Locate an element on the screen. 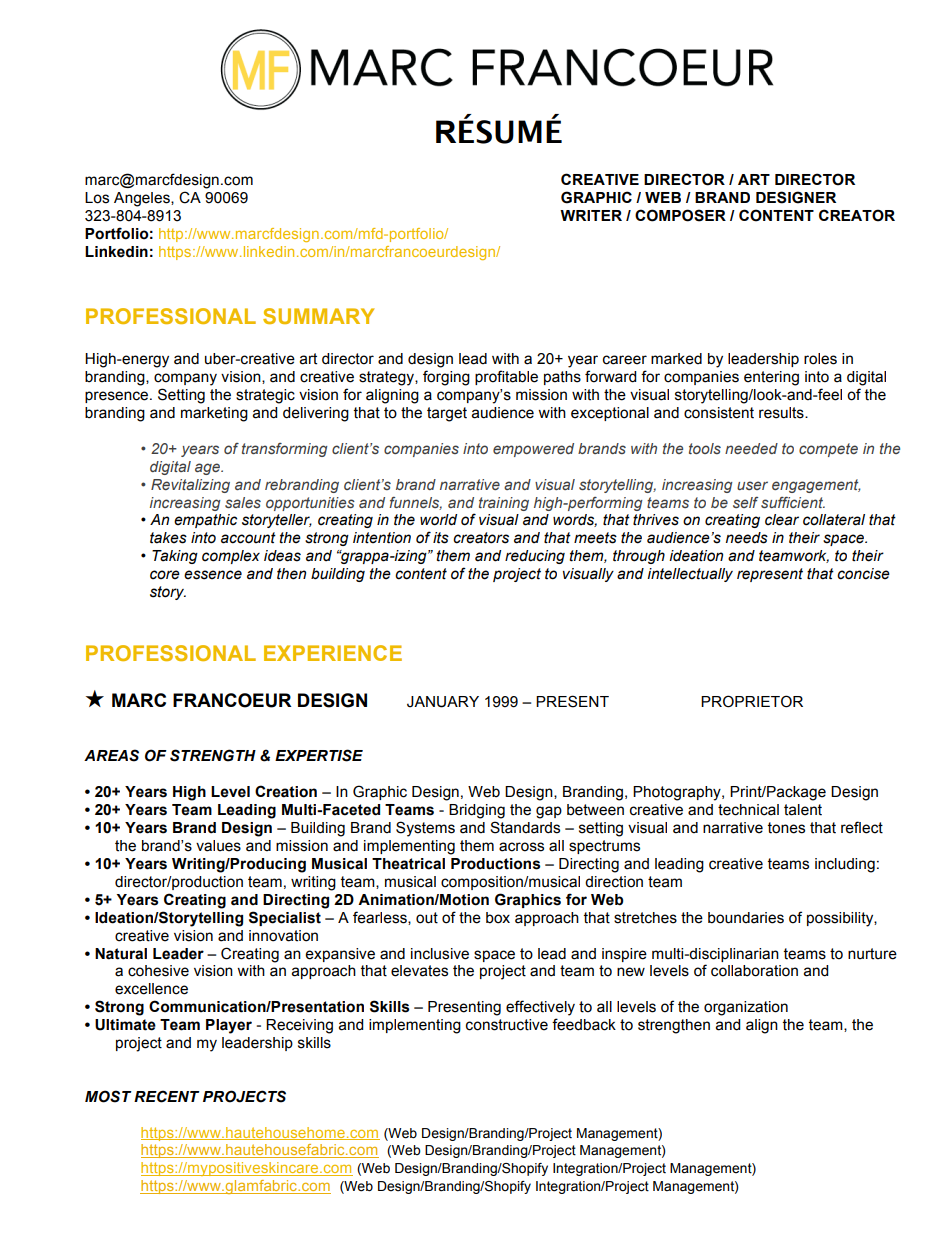  WRITER is located at coordinates (591, 215).
